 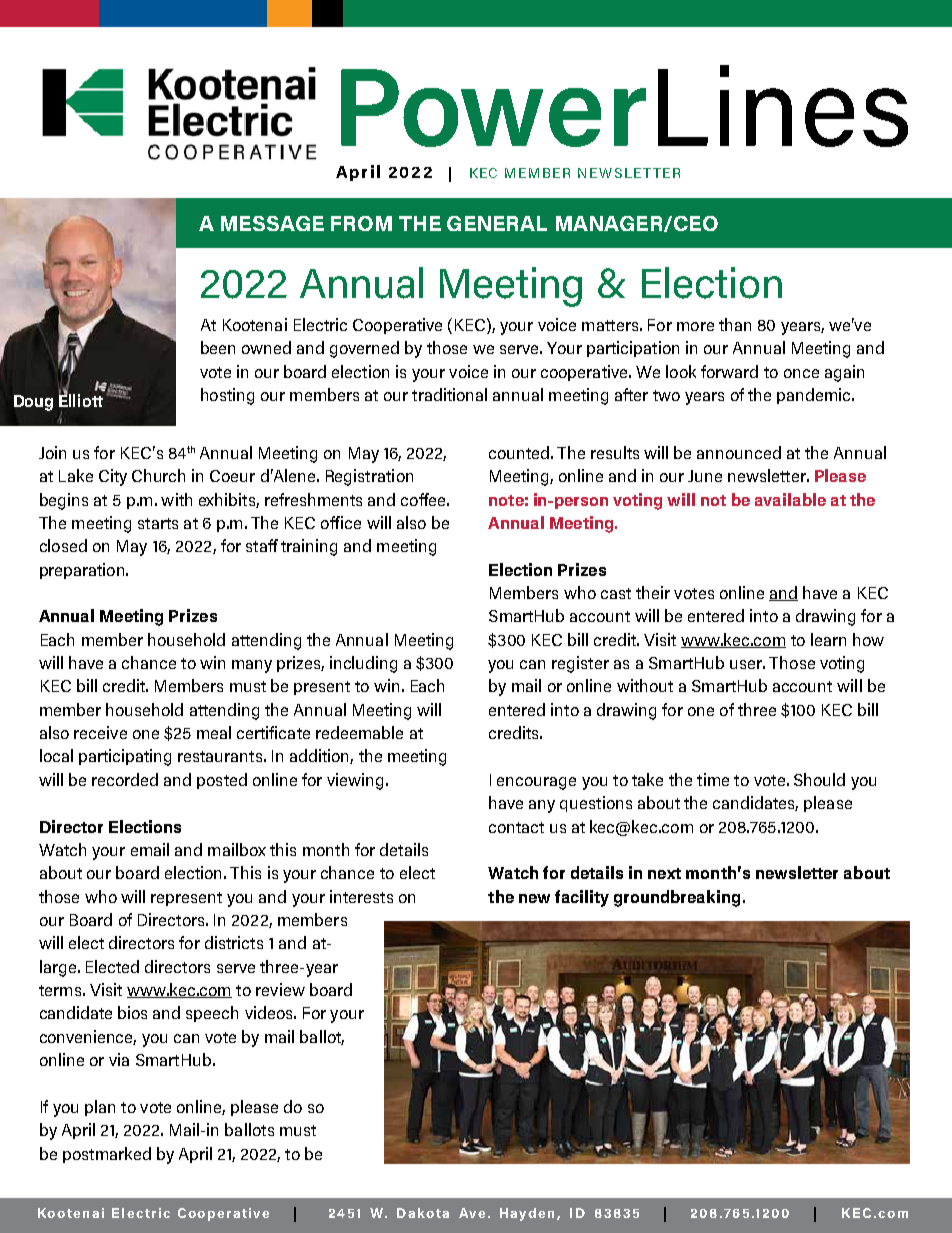 I want to click on districts, so click(x=234, y=942).
